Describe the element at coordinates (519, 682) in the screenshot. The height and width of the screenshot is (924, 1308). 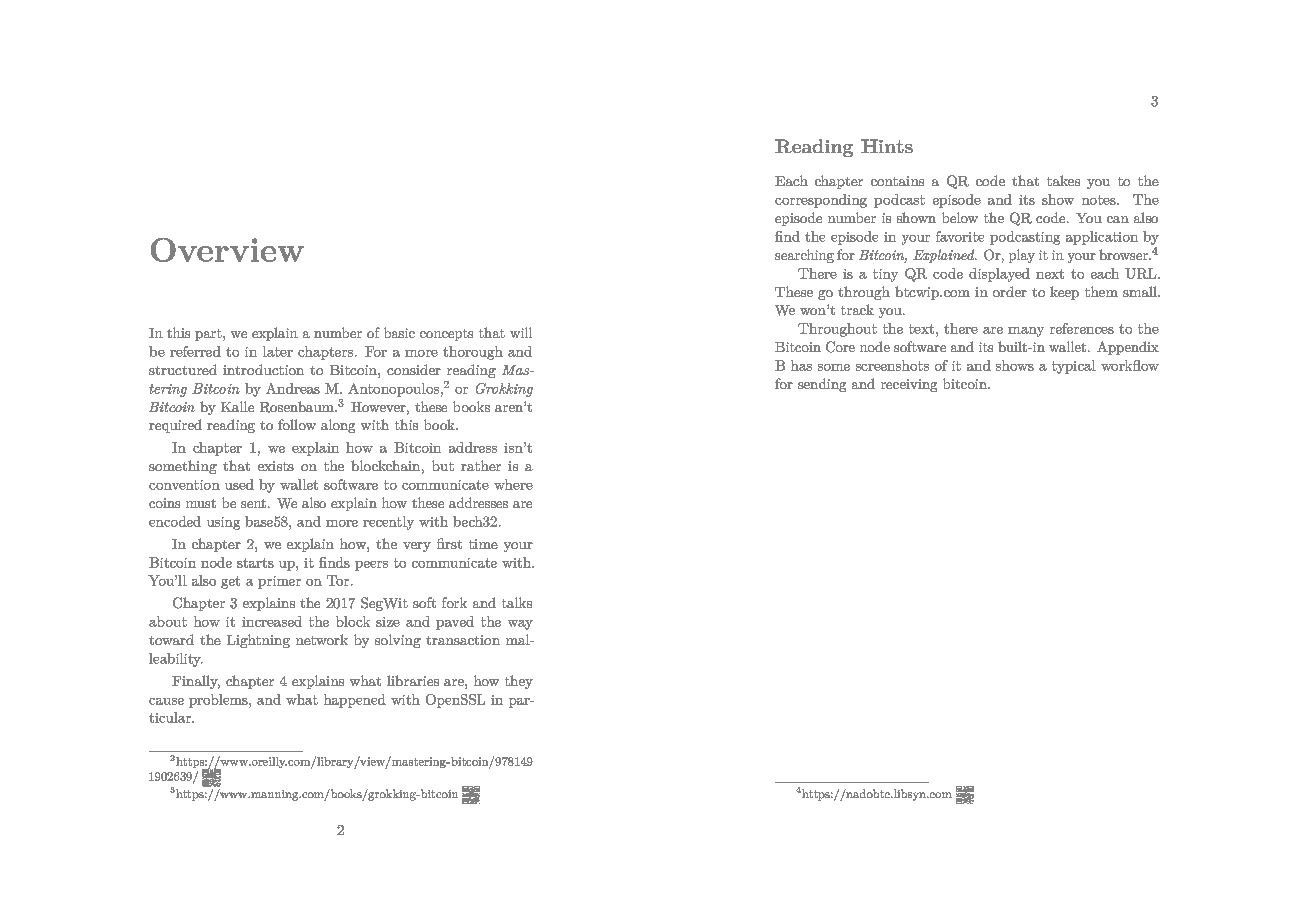
I see `they` at that location.
